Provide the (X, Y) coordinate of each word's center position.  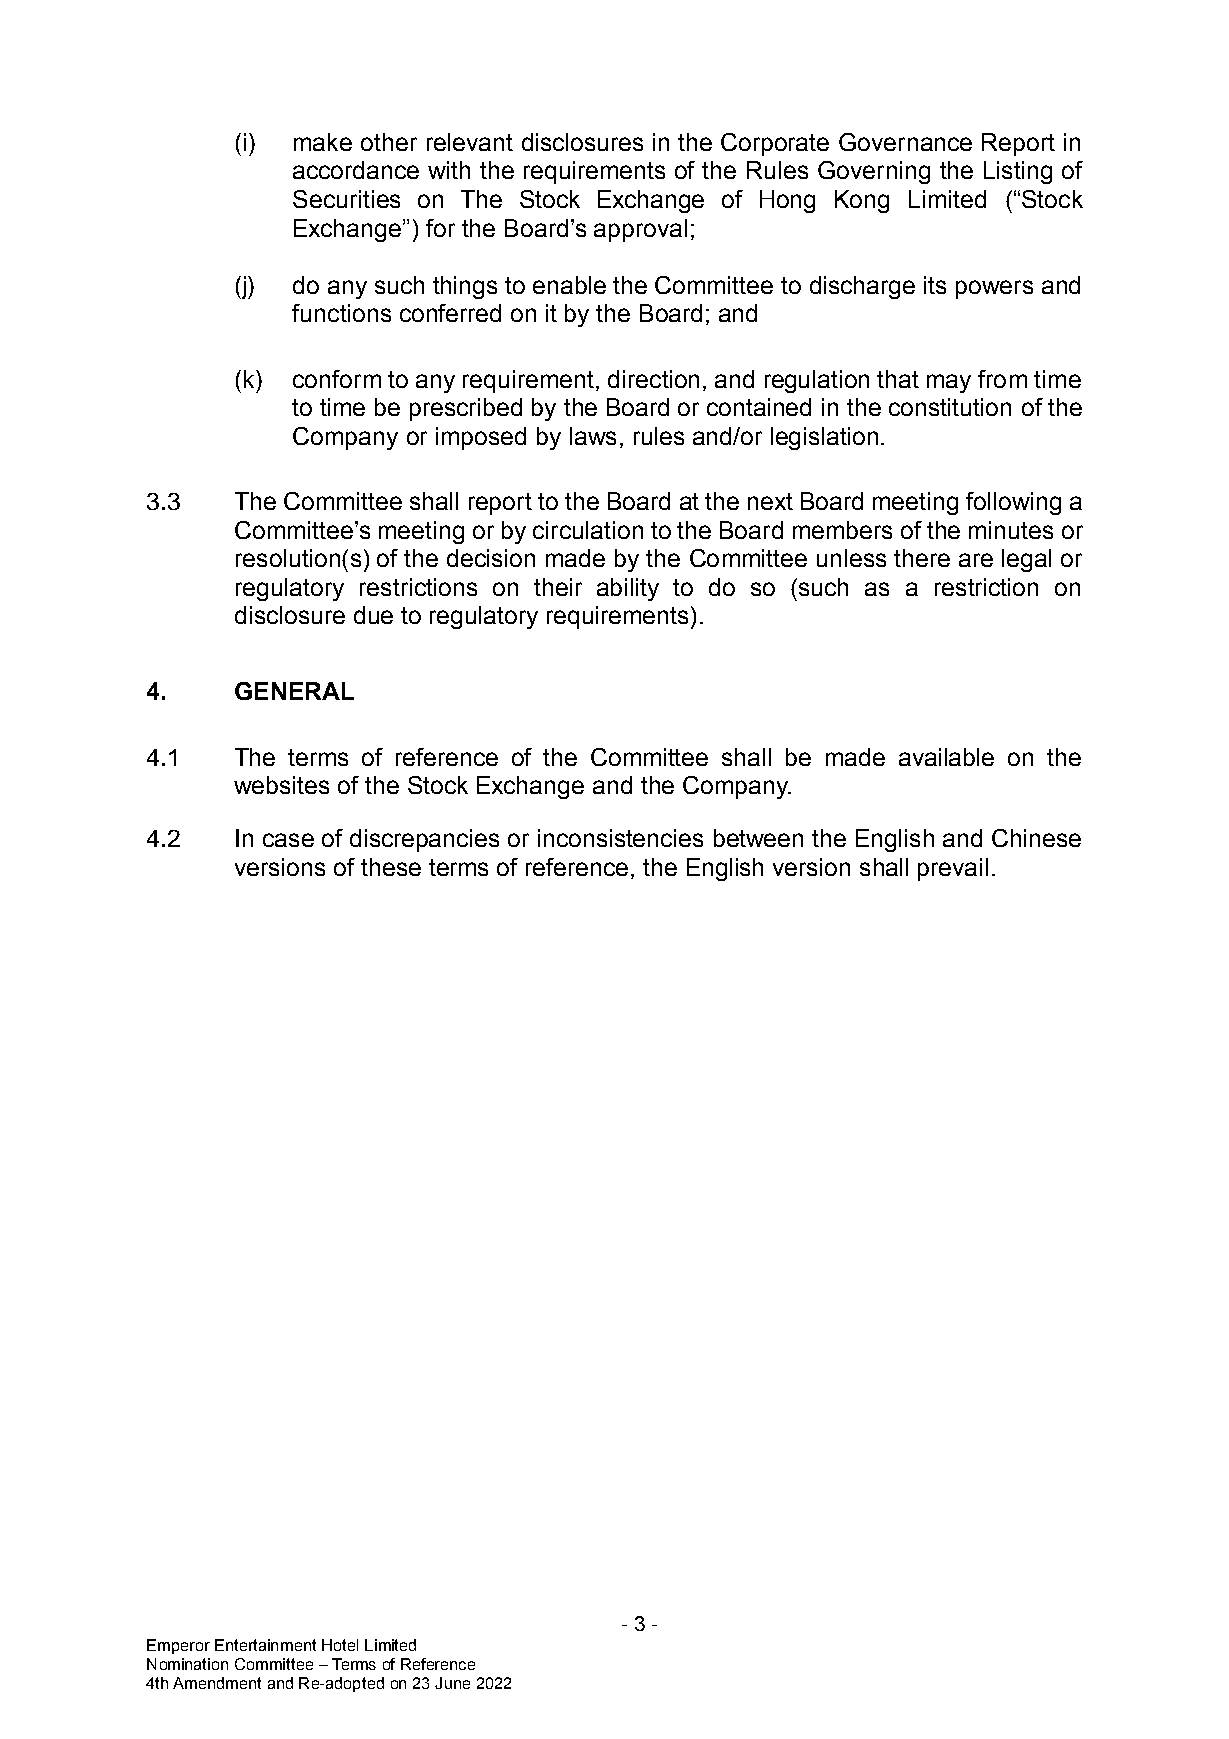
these (391, 867)
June (452, 1683)
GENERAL (294, 691)
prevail (953, 869)
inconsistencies (620, 838)
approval (640, 230)
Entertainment (265, 1645)
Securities (346, 199)
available (946, 757)
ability (628, 589)
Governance (905, 142)
